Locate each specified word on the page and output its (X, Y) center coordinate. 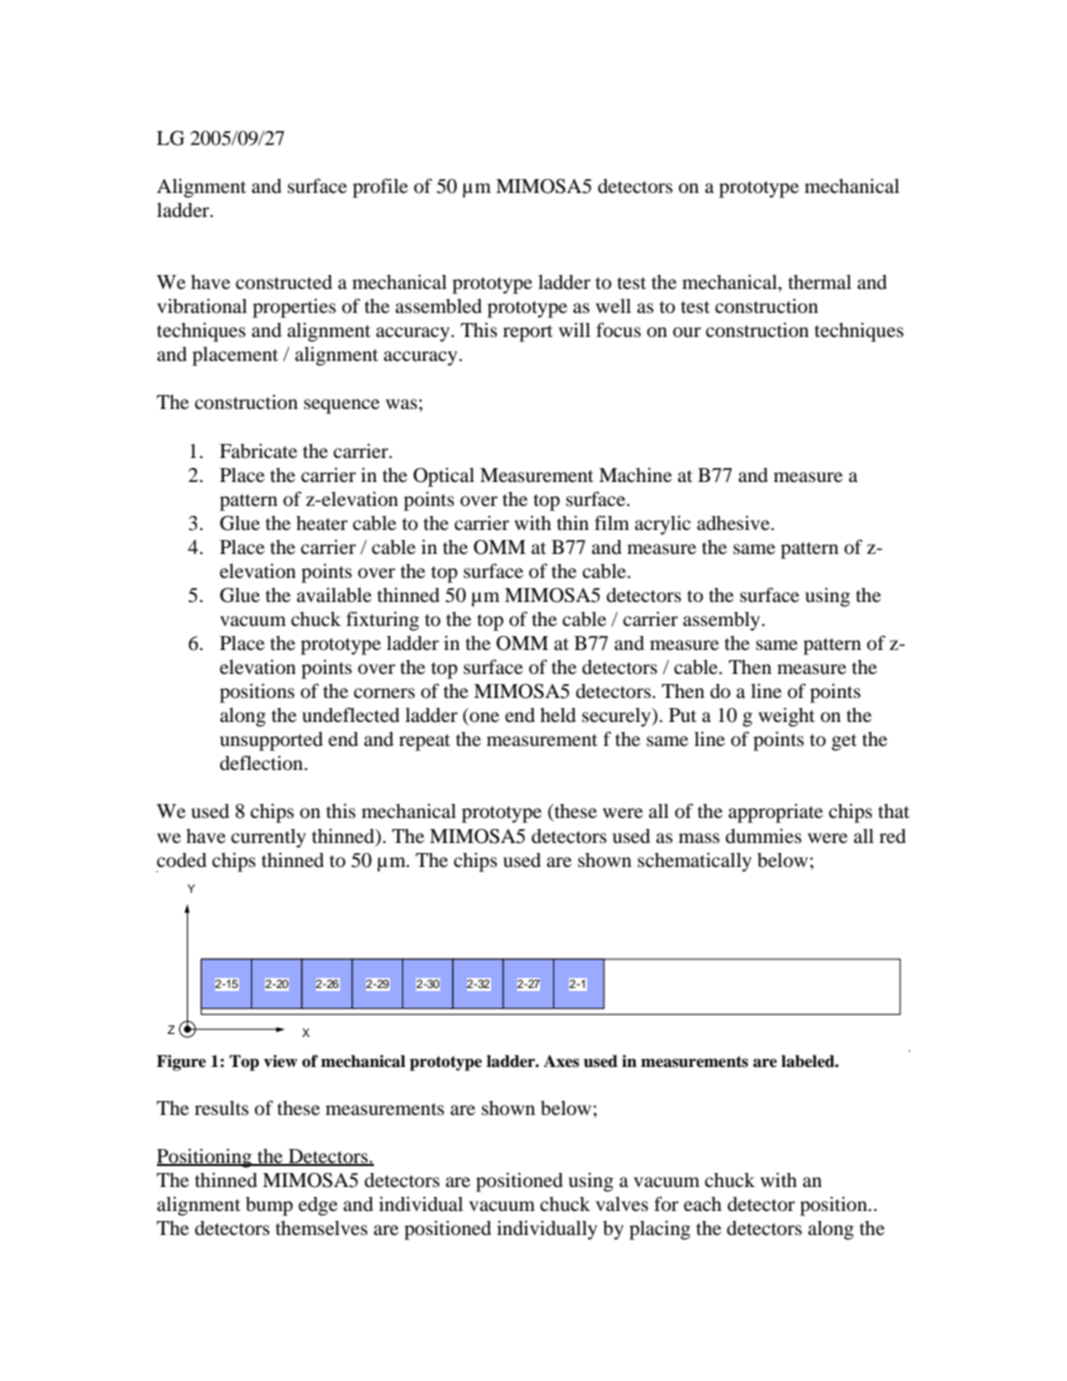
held (558, 715)
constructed (284, 282)
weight (786, 717)
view (281, 1061)
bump (269, 1206)
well (613, 306)
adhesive (734, 523)
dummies (763, 835)
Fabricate (258, 450)
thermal (819, 282)
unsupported (271, 741)
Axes (561, 1061)
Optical (443, 477)
